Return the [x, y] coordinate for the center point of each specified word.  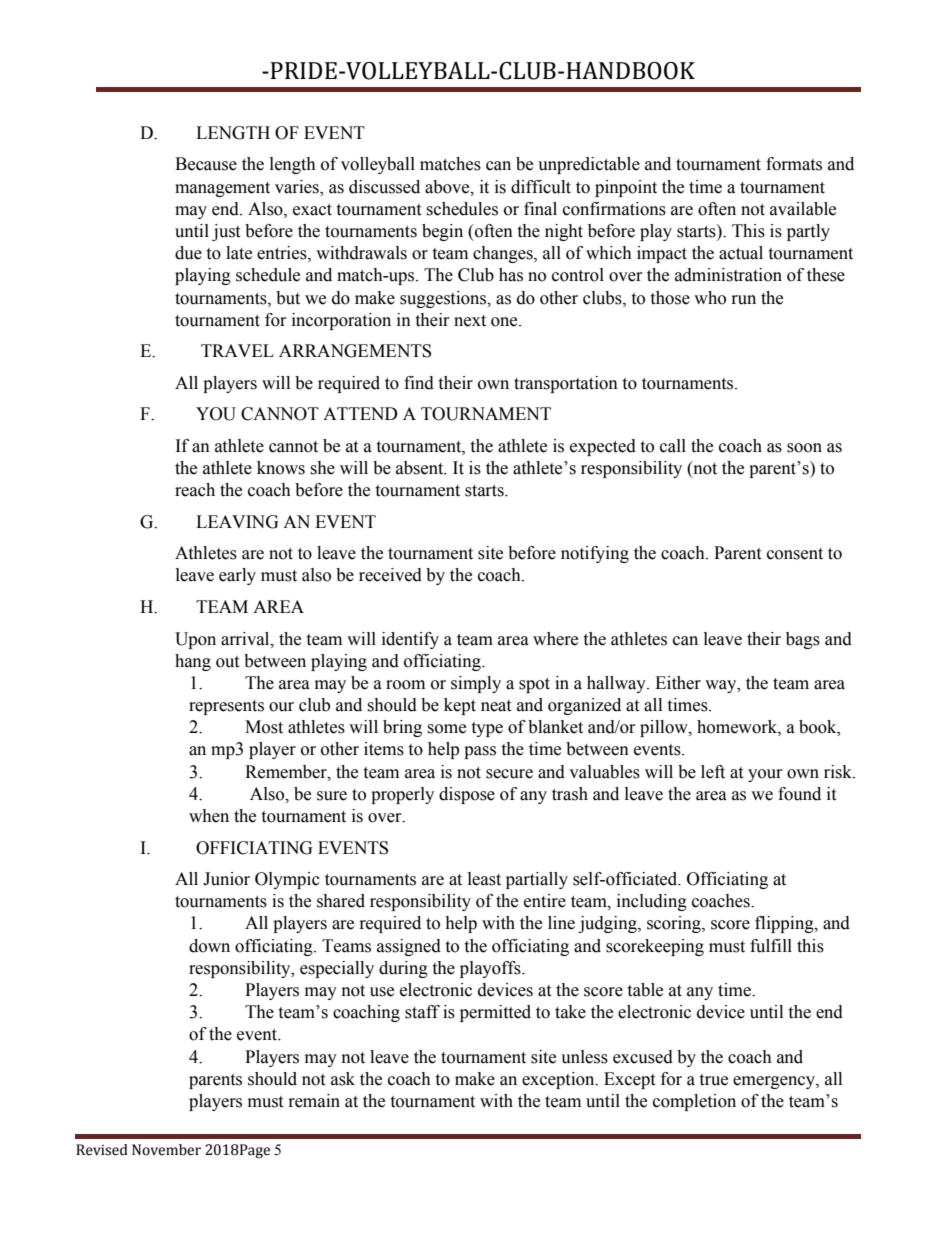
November [166, 1150]
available [803, 209]
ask [343, 1079]
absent [421, 468]
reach [195, 490]
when [209, 816]
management [222, 189]
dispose [467, 795]
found [799, 794]
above [448, 187]
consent [795, 554]
